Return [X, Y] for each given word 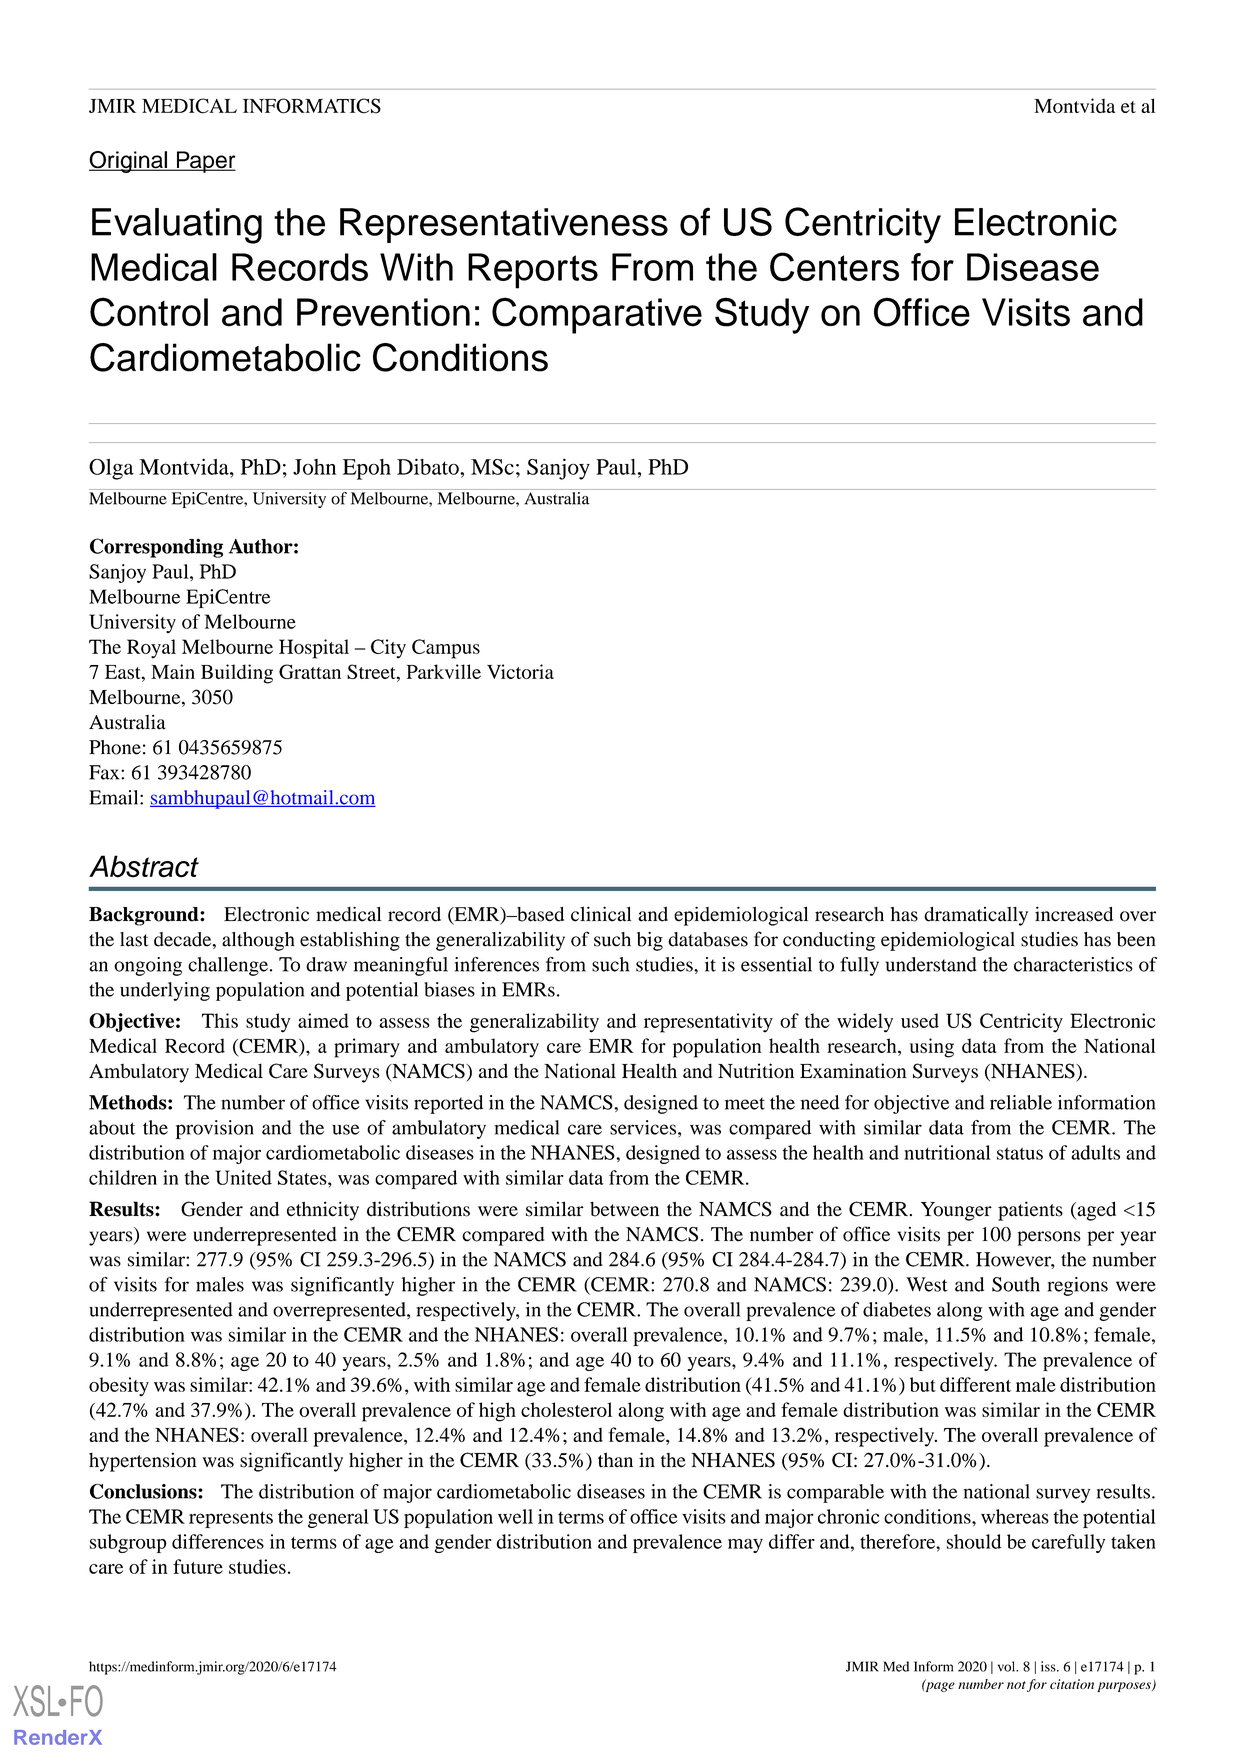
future [198, 1566]
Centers [834, 267]
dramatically [976, 916]
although [258, 941]
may [745, 1546]
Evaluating [177, 226]
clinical [601, 914]
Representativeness [504, 225]
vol [1008, 1666]
